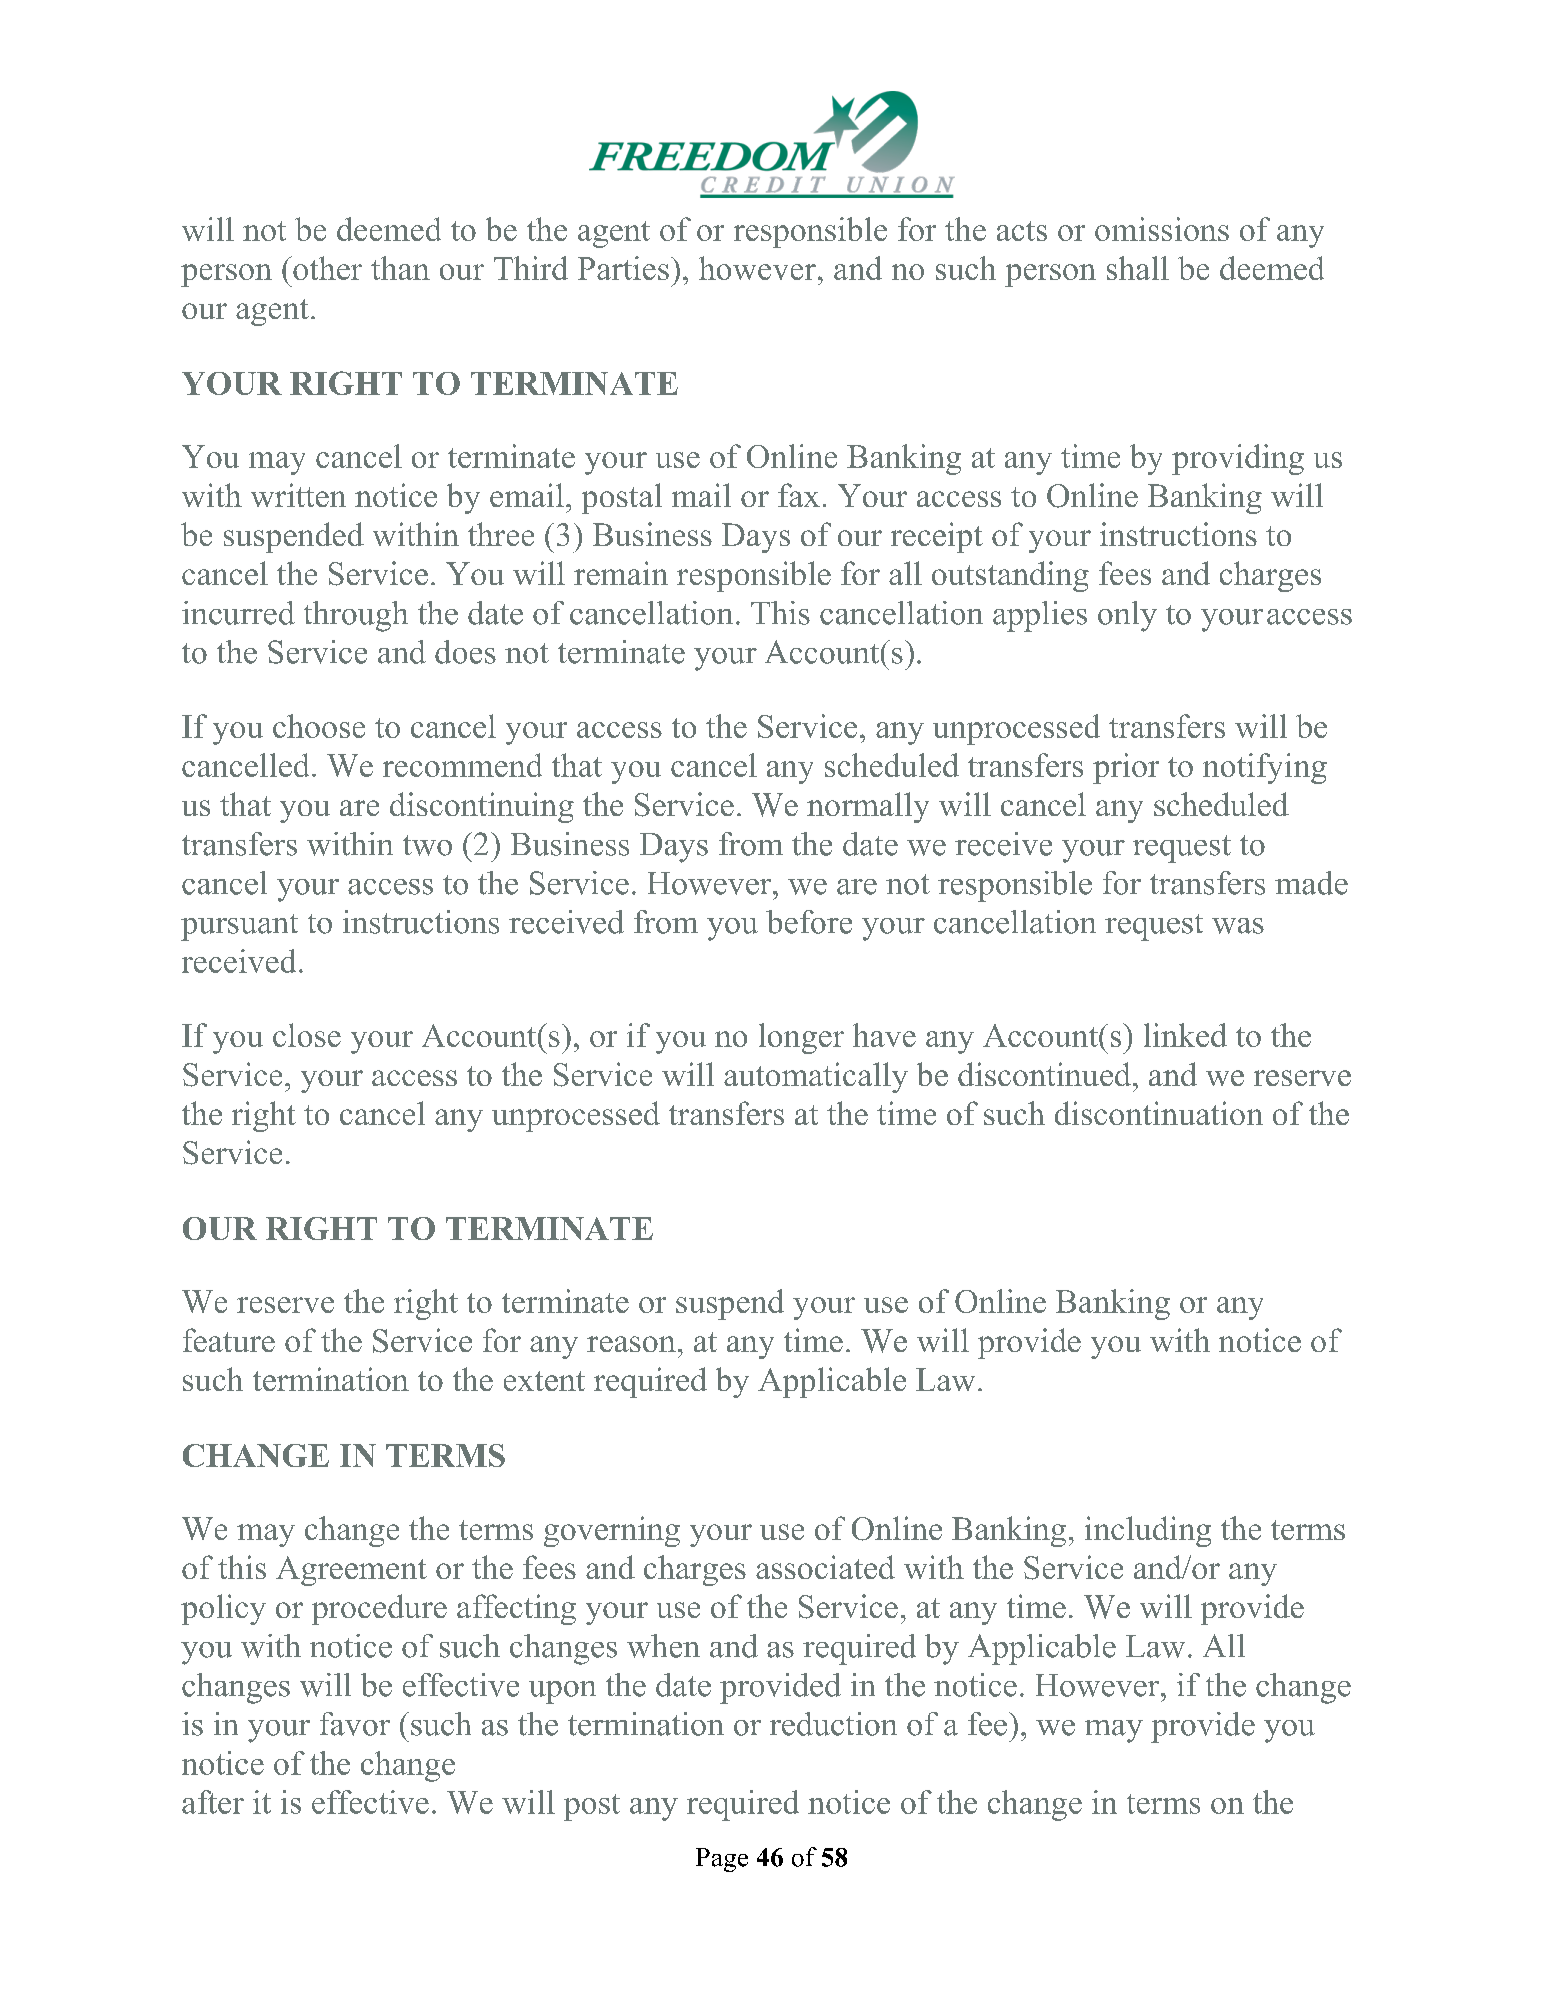 The image size is (1541, 1995). I want to click on longer, so click(801, 1038).
